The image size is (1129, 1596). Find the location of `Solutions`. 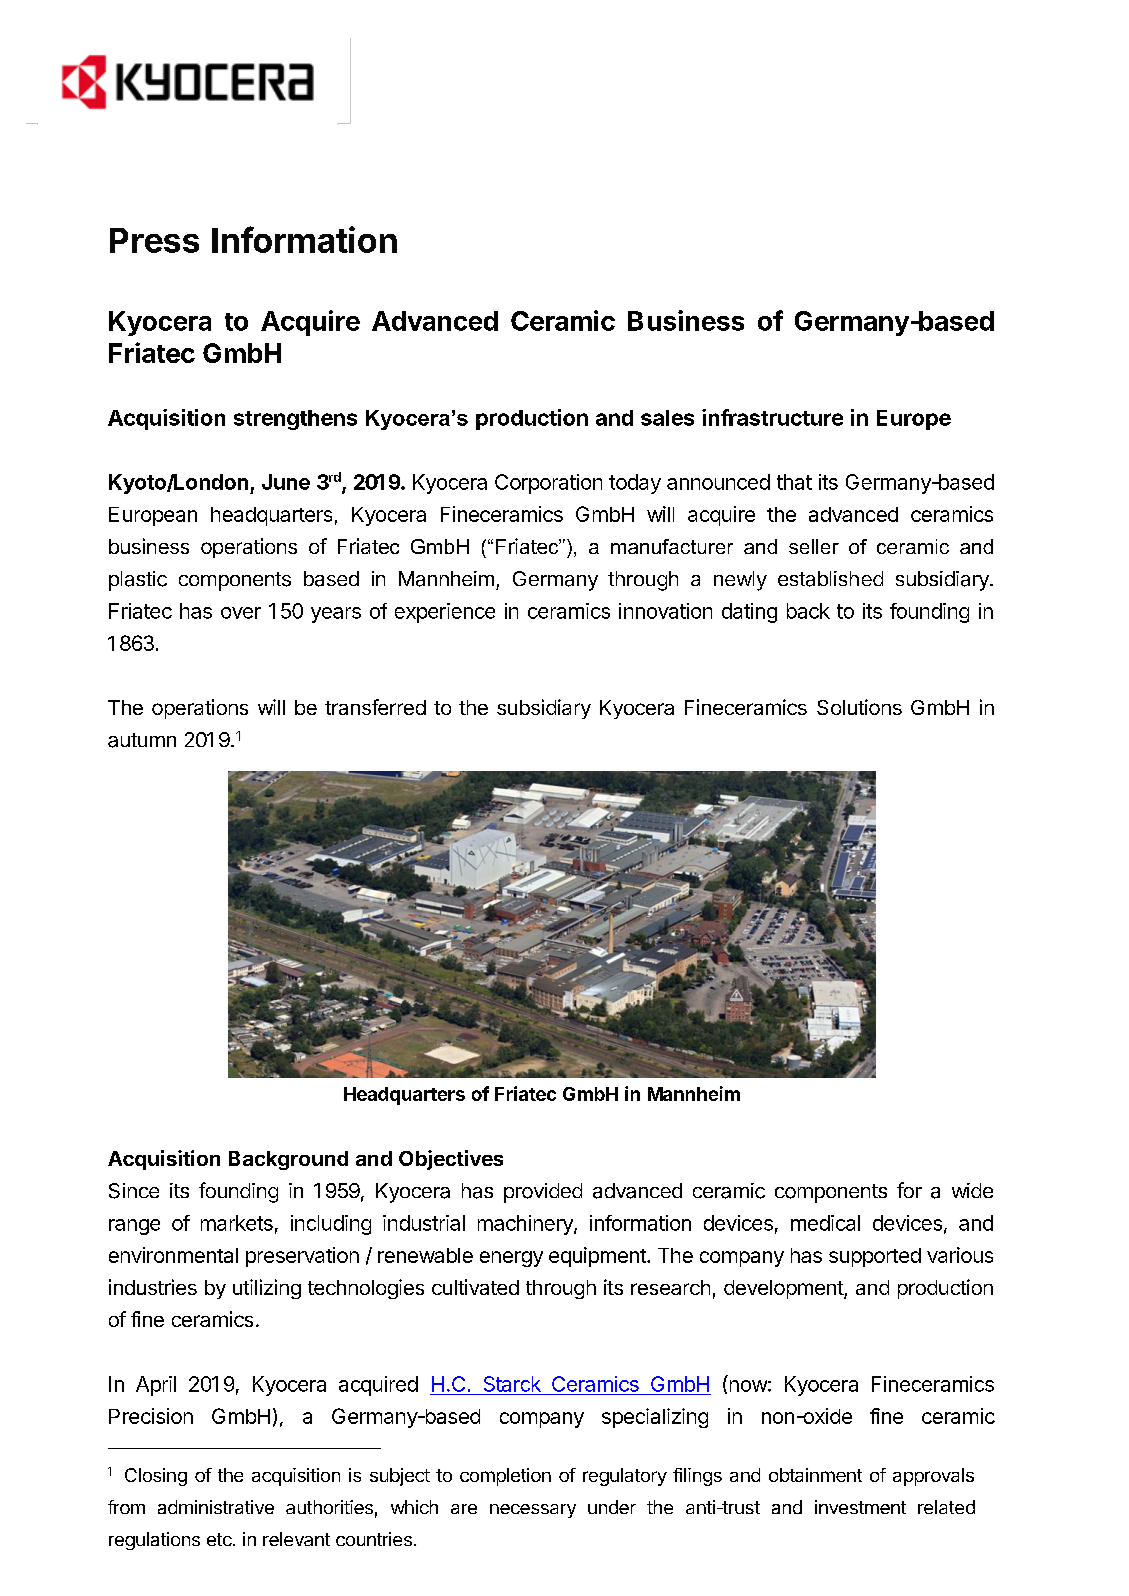

Solutions is located at coordinates (859, 707).
